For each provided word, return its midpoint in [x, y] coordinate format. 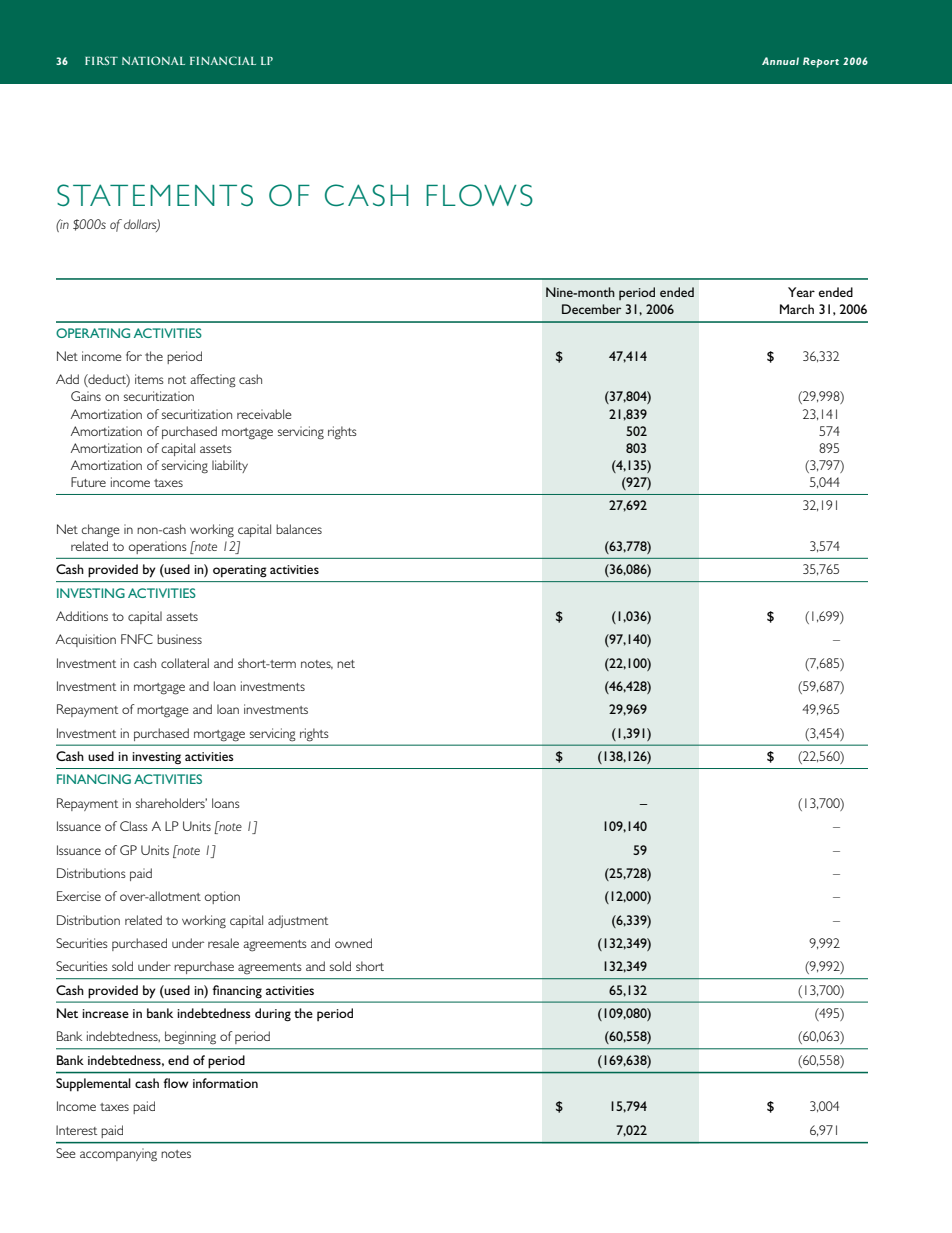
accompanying [118, 1155]
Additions [82, 616]
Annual [780, 61]
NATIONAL [153, 60]
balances [299, 529]
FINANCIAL [223, 60]
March [797, 309]
